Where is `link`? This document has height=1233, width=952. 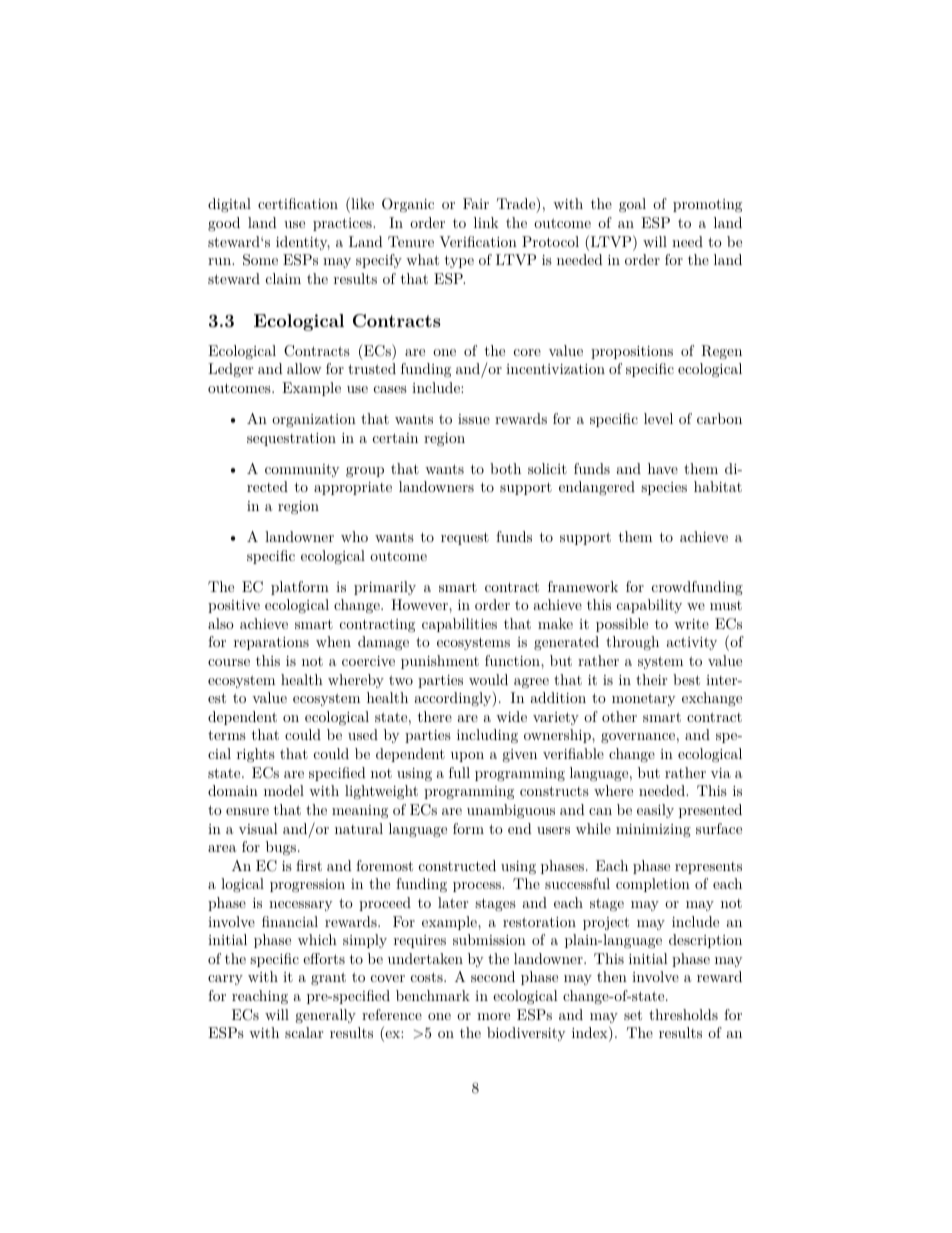 link is located at coordinates (486, 222).
